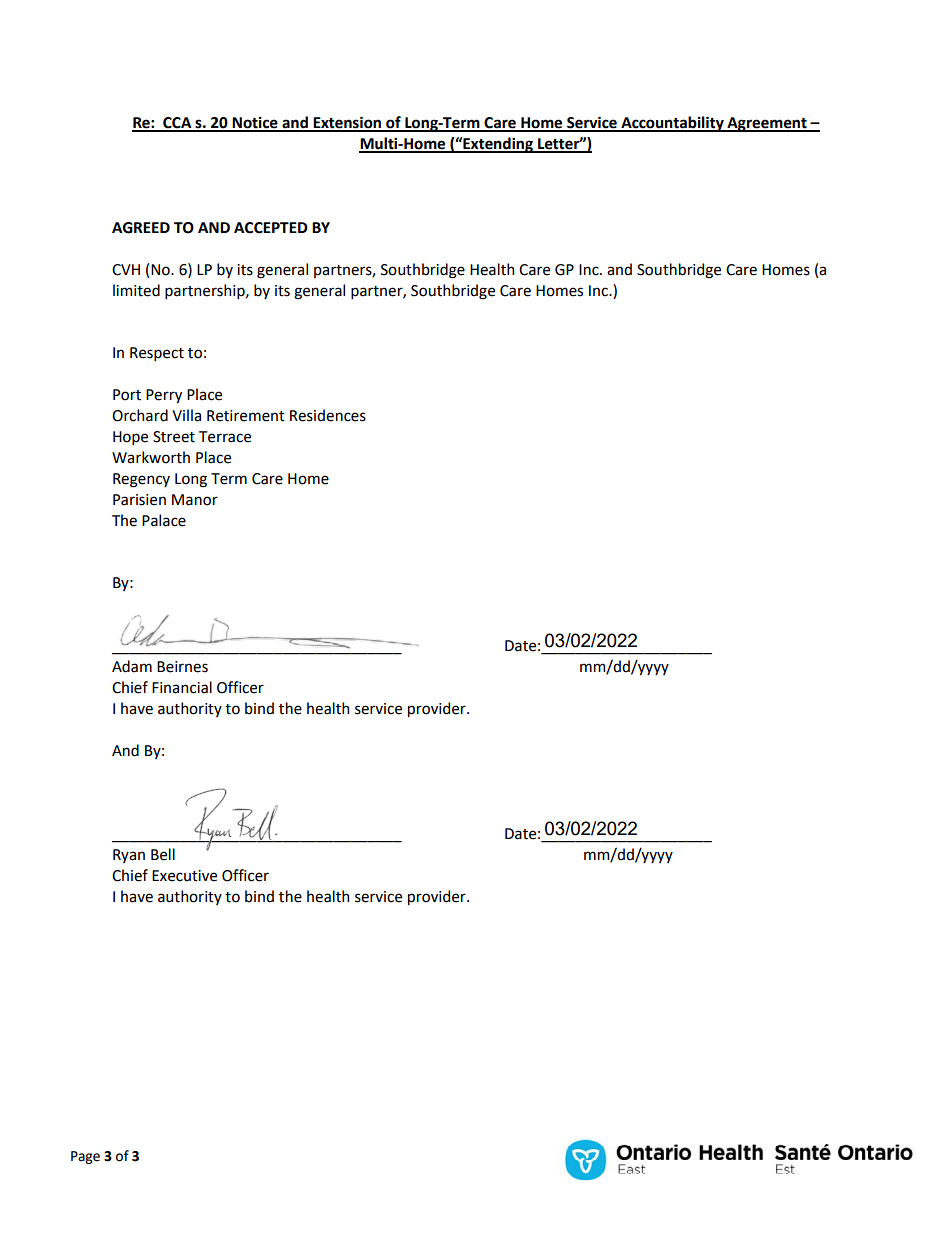  Describe the element at coordinates (177, 124) in the screenshot. I see `CCA` at that location.
